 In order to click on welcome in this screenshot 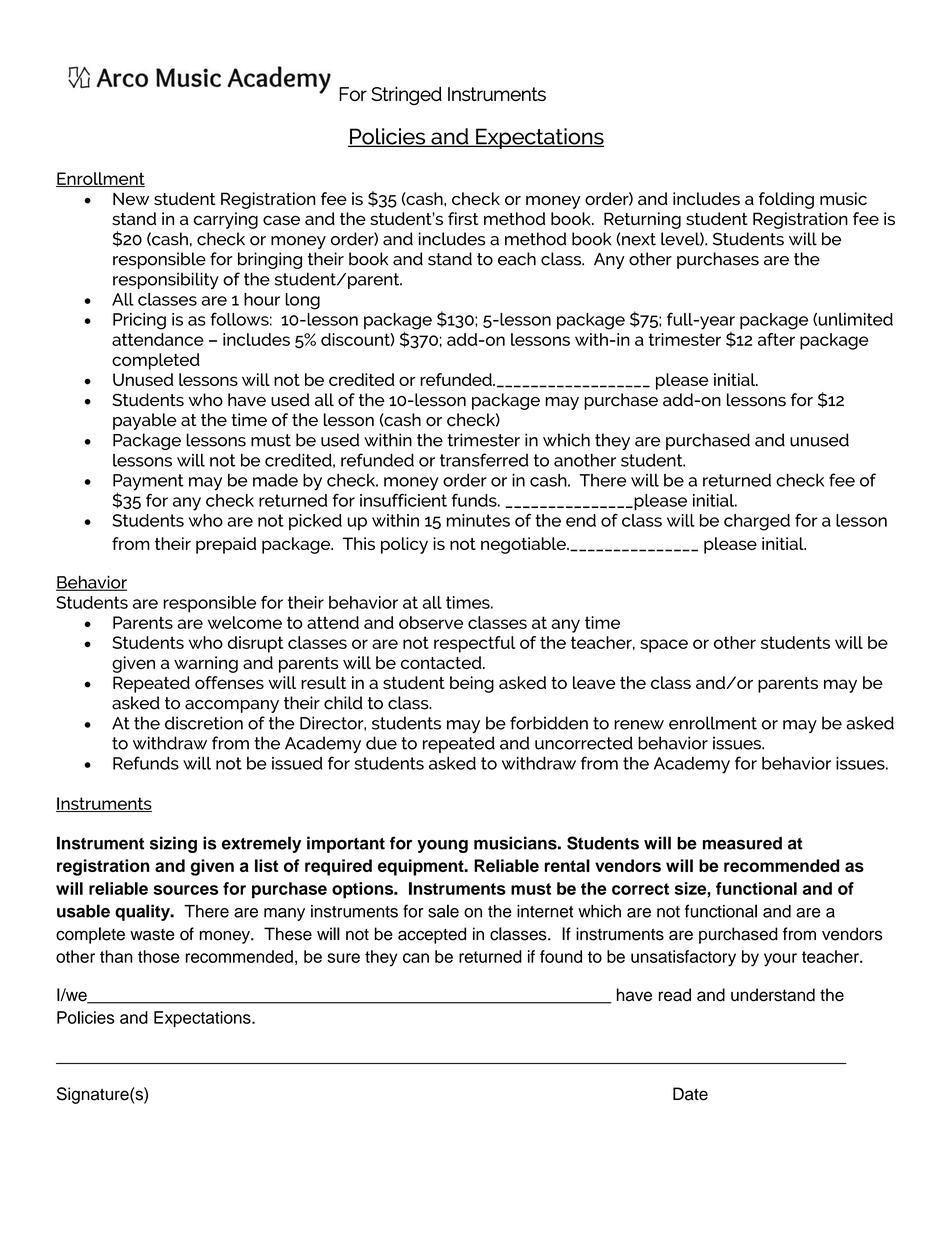, I will do `click(245, 622)`.
